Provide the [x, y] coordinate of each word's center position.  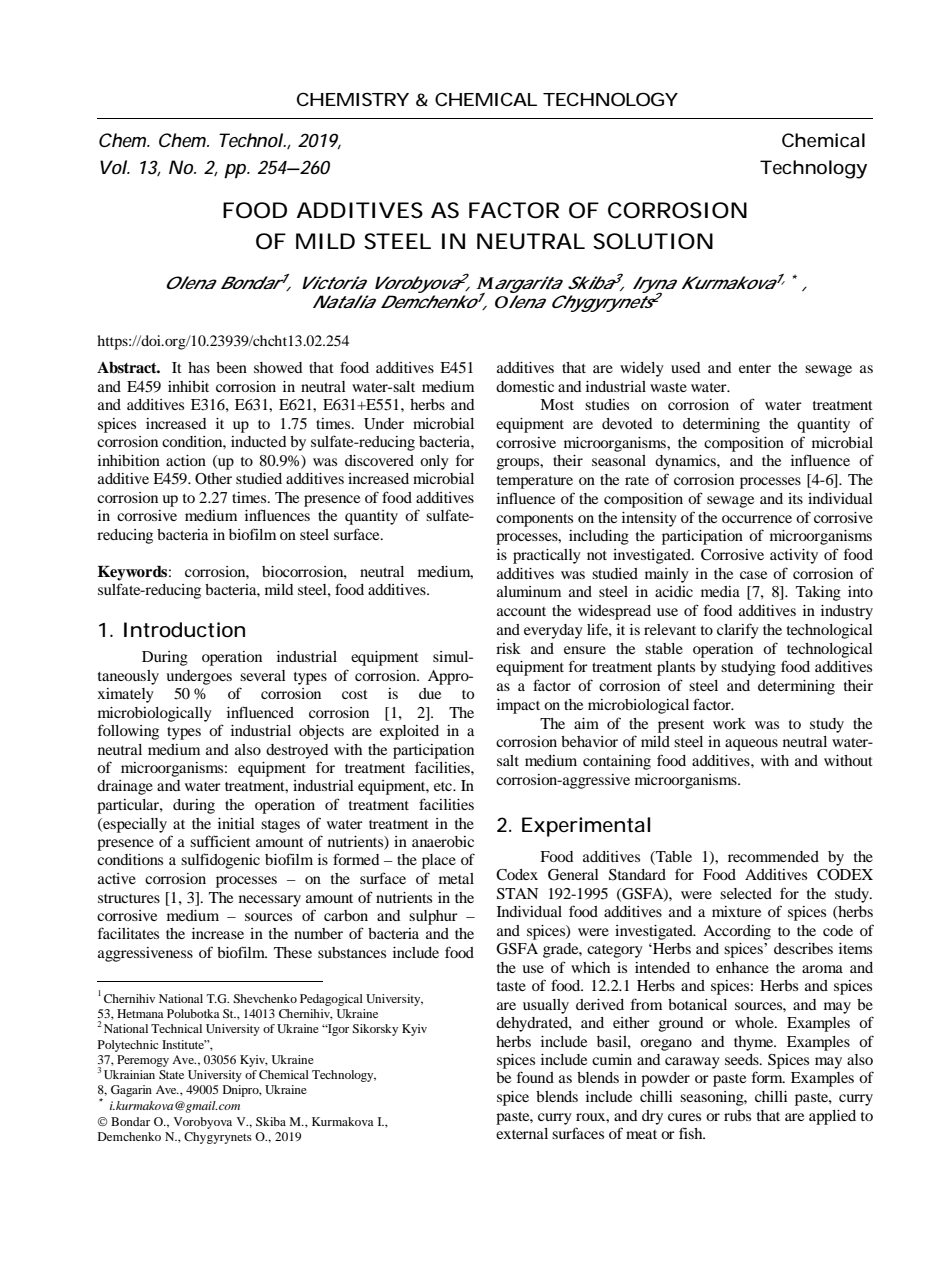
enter [755, 368]
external [522, 1133]
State [171, 1074]
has [199, 367]
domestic [525, 386]
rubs [737, 1115]
